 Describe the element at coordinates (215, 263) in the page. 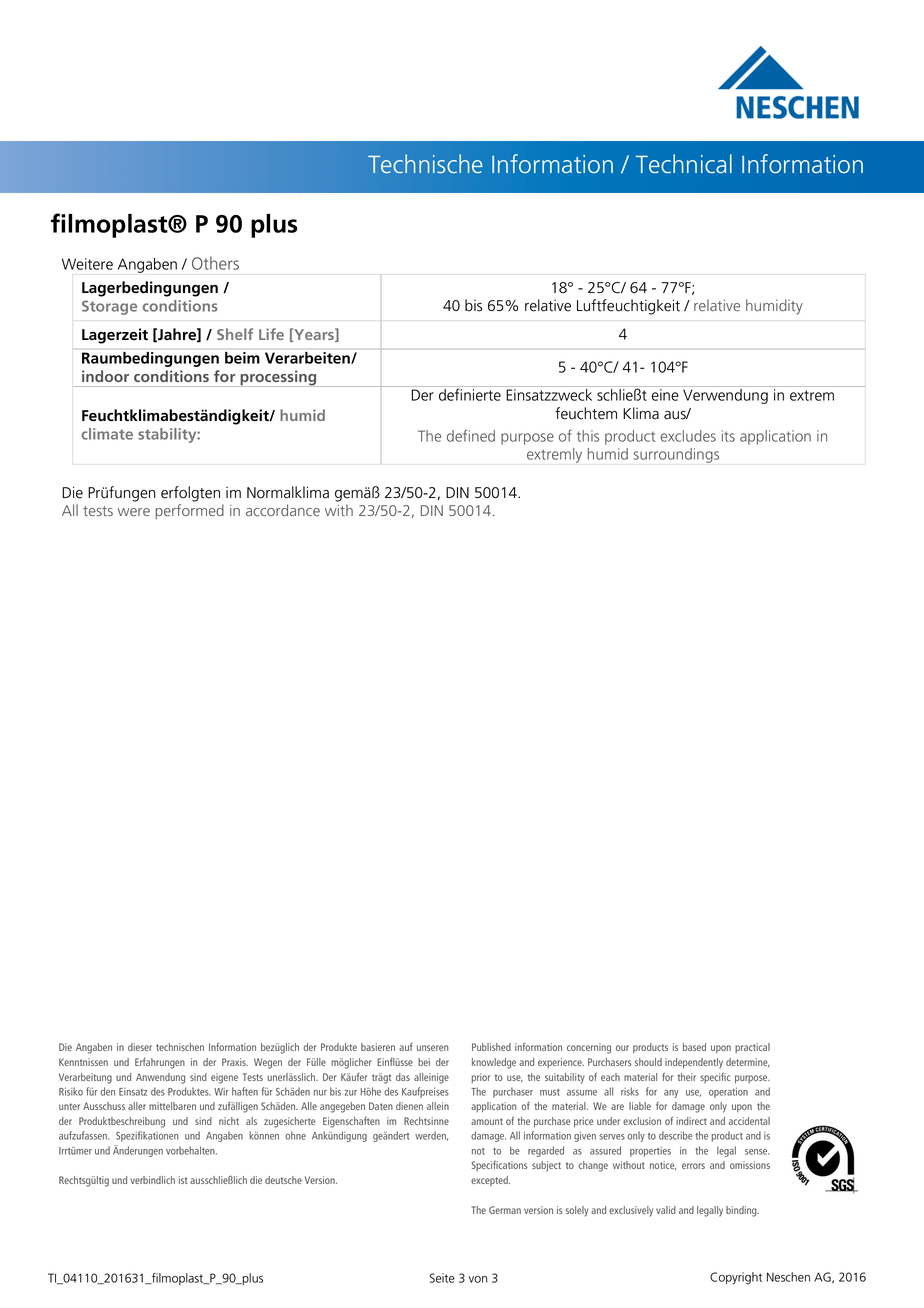

I see `Others` at that location.
